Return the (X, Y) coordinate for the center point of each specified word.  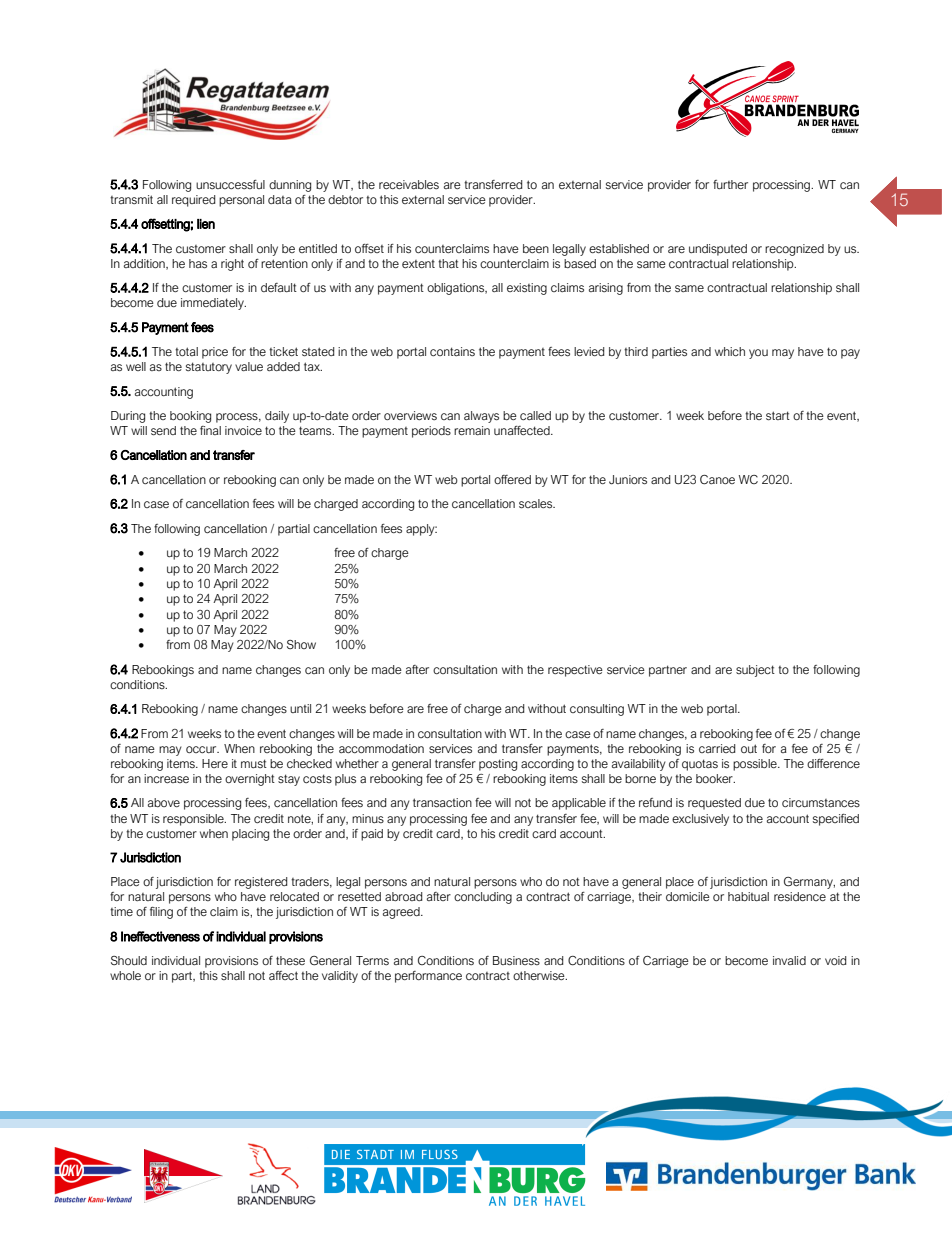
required (193, 201)
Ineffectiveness (160, 936)
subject (755, 671)
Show (301, 644)
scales (537, 504)
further (730, 184)
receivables (409, 184)
